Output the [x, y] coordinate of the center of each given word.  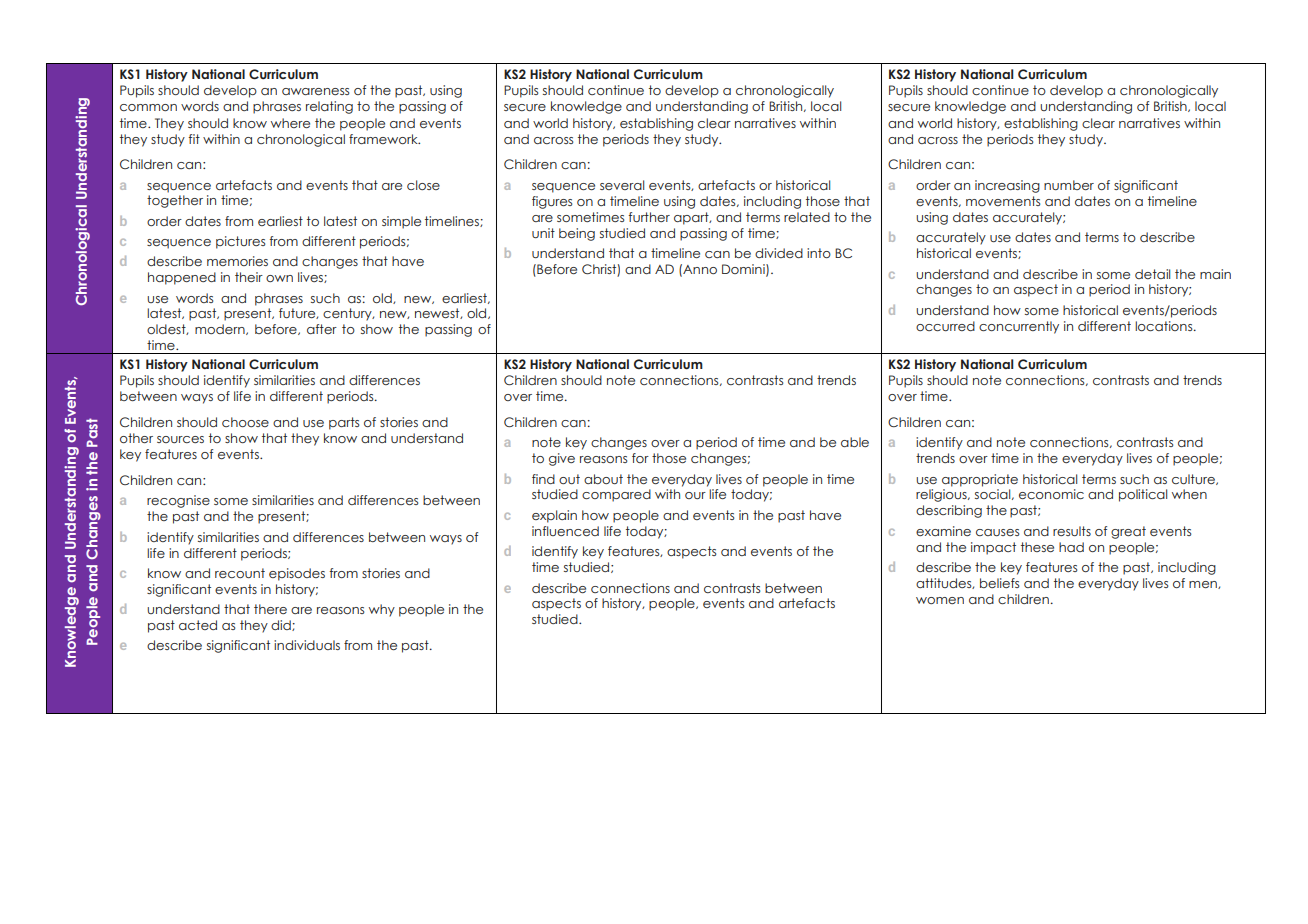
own [279, 278]
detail [1152, 274]
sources [180, 439]
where [290, 123]
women [940, 600]
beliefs [999, 583]
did [282, 625]
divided [779, 253]
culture [1194, 479]
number [1069, 185]
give [562, 459]
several [622, 185]
